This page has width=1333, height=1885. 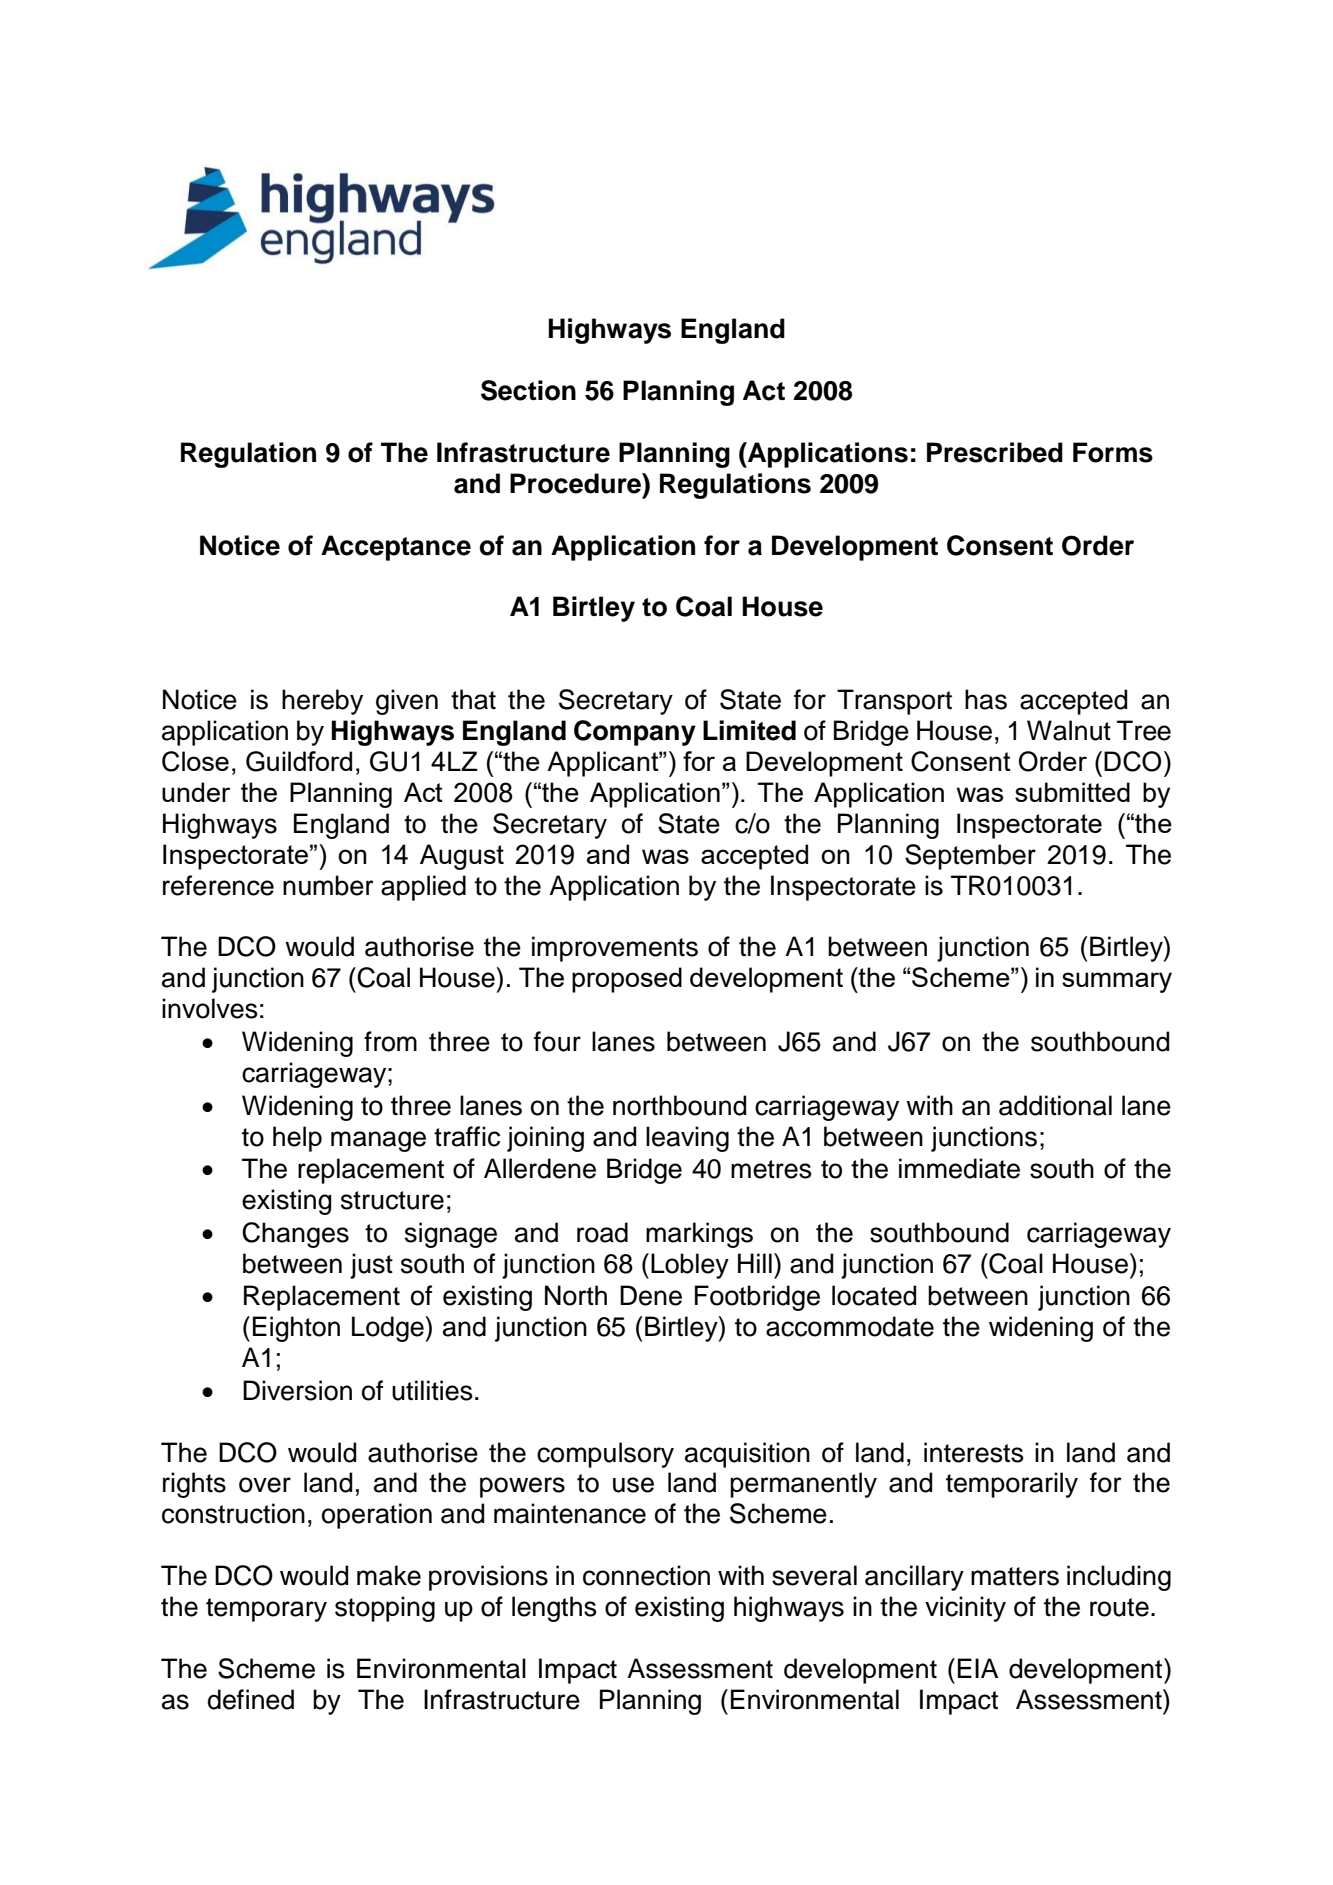 What do you see at coordinates (251, 1699) in the page?
I see `defined` at bounding box center [251, 1699].
